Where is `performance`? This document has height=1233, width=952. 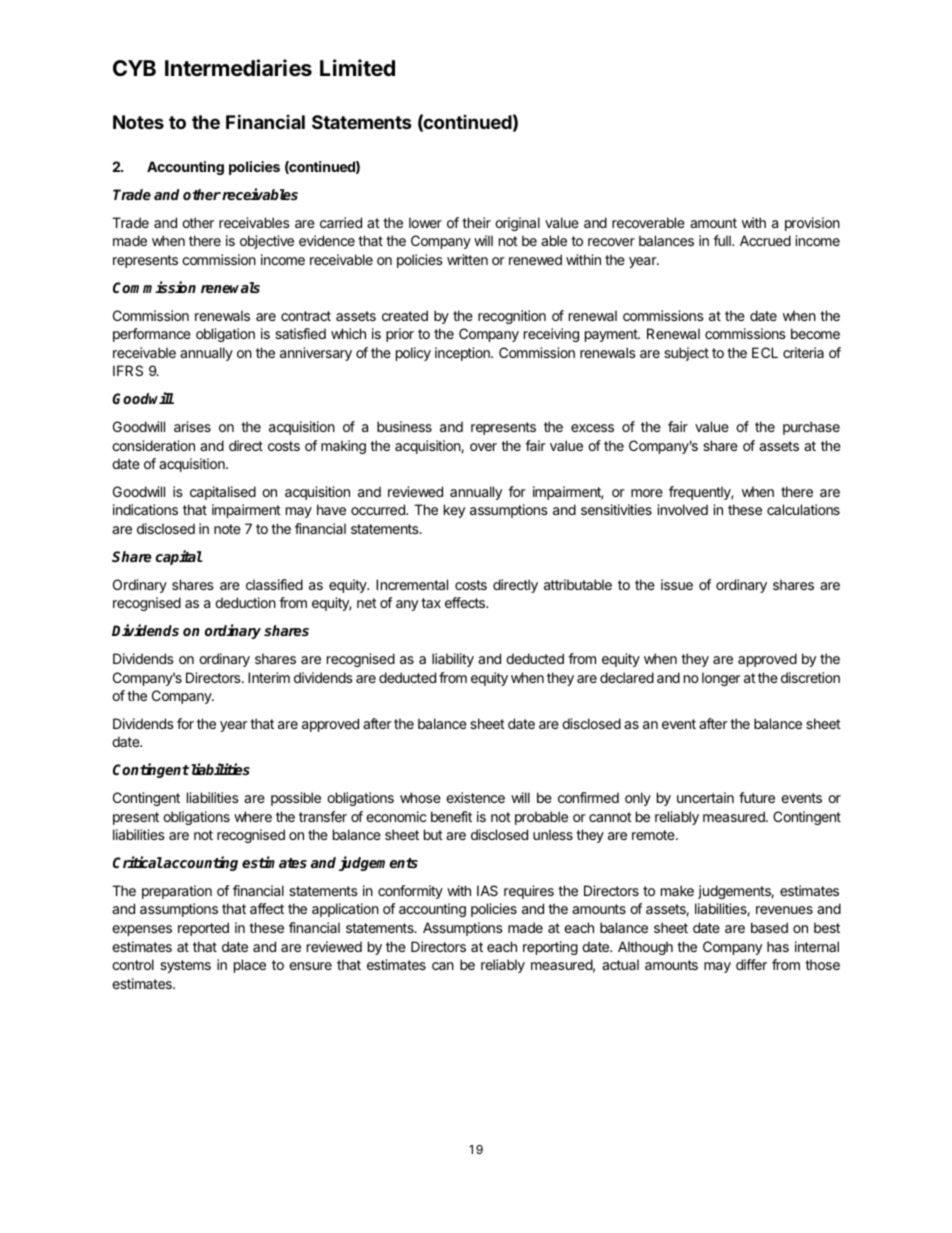
performance is located at coordinates (152, 335).
